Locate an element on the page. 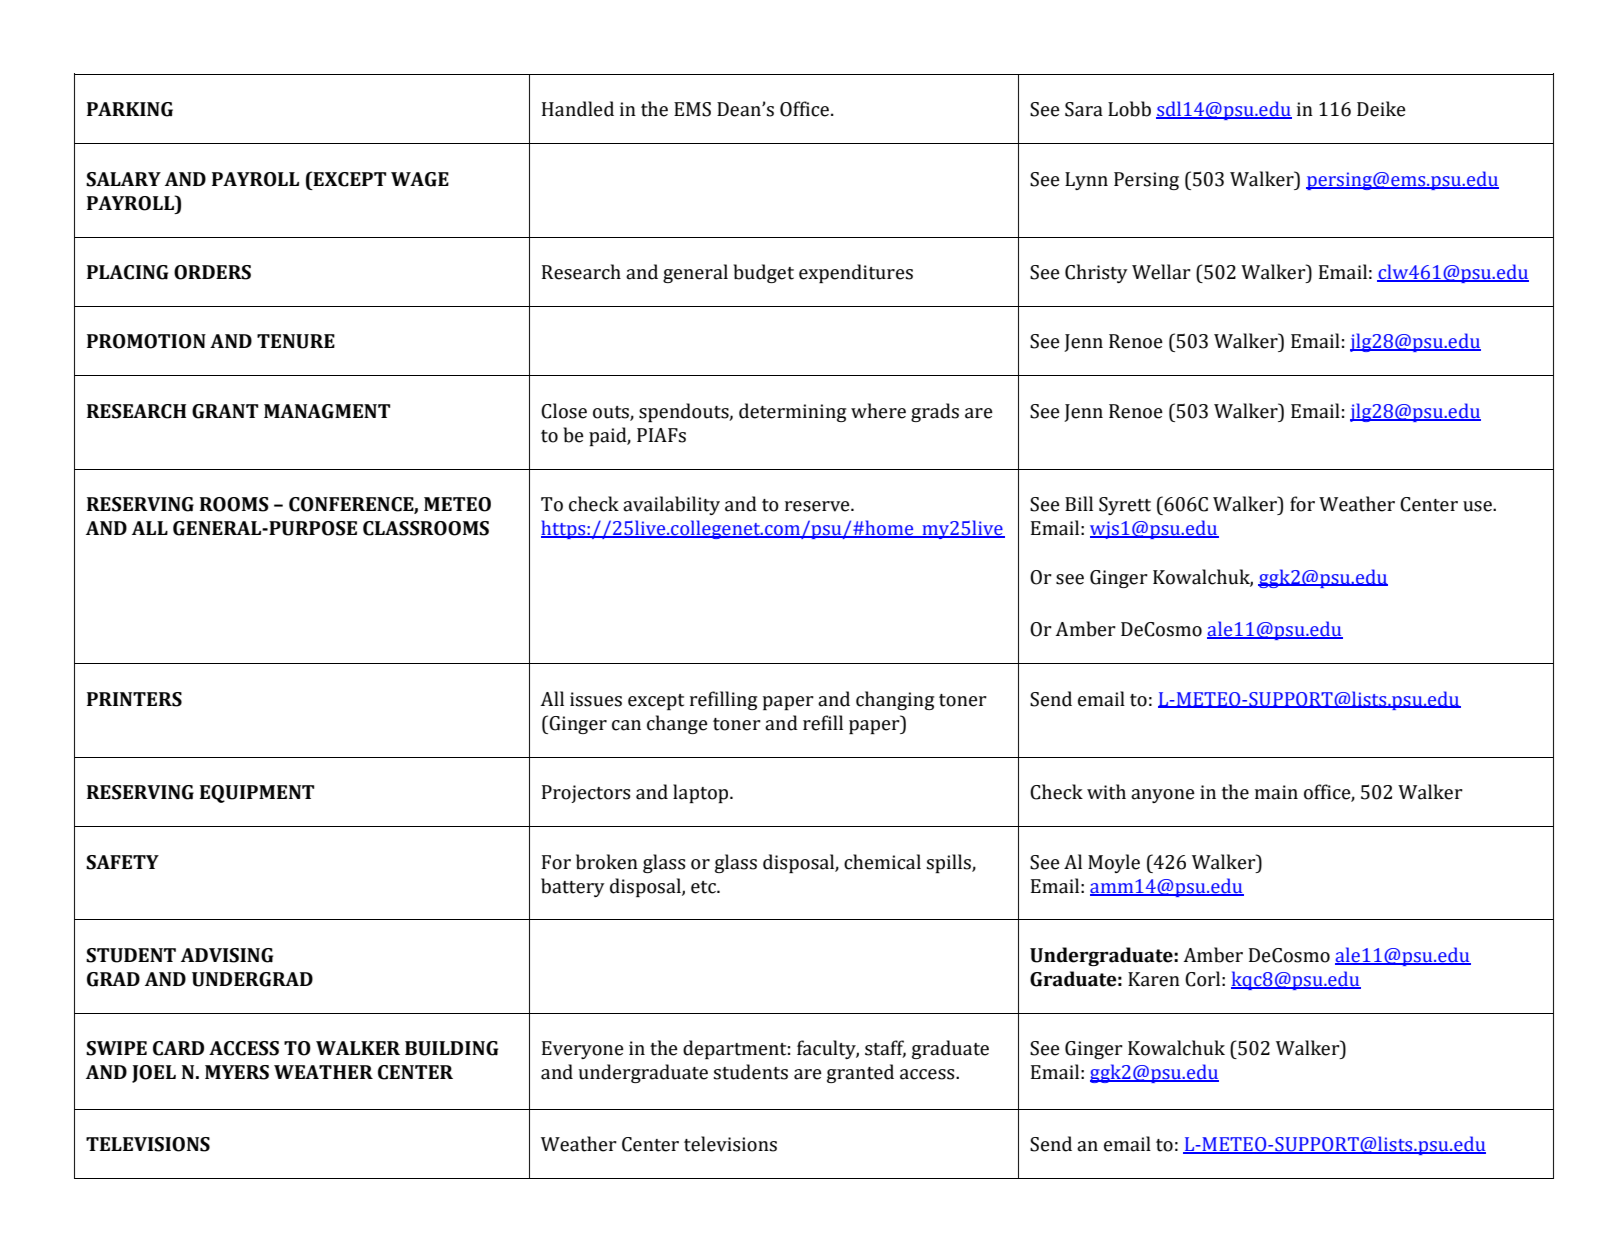  MYERS is located at coordinates (237, 1072).
